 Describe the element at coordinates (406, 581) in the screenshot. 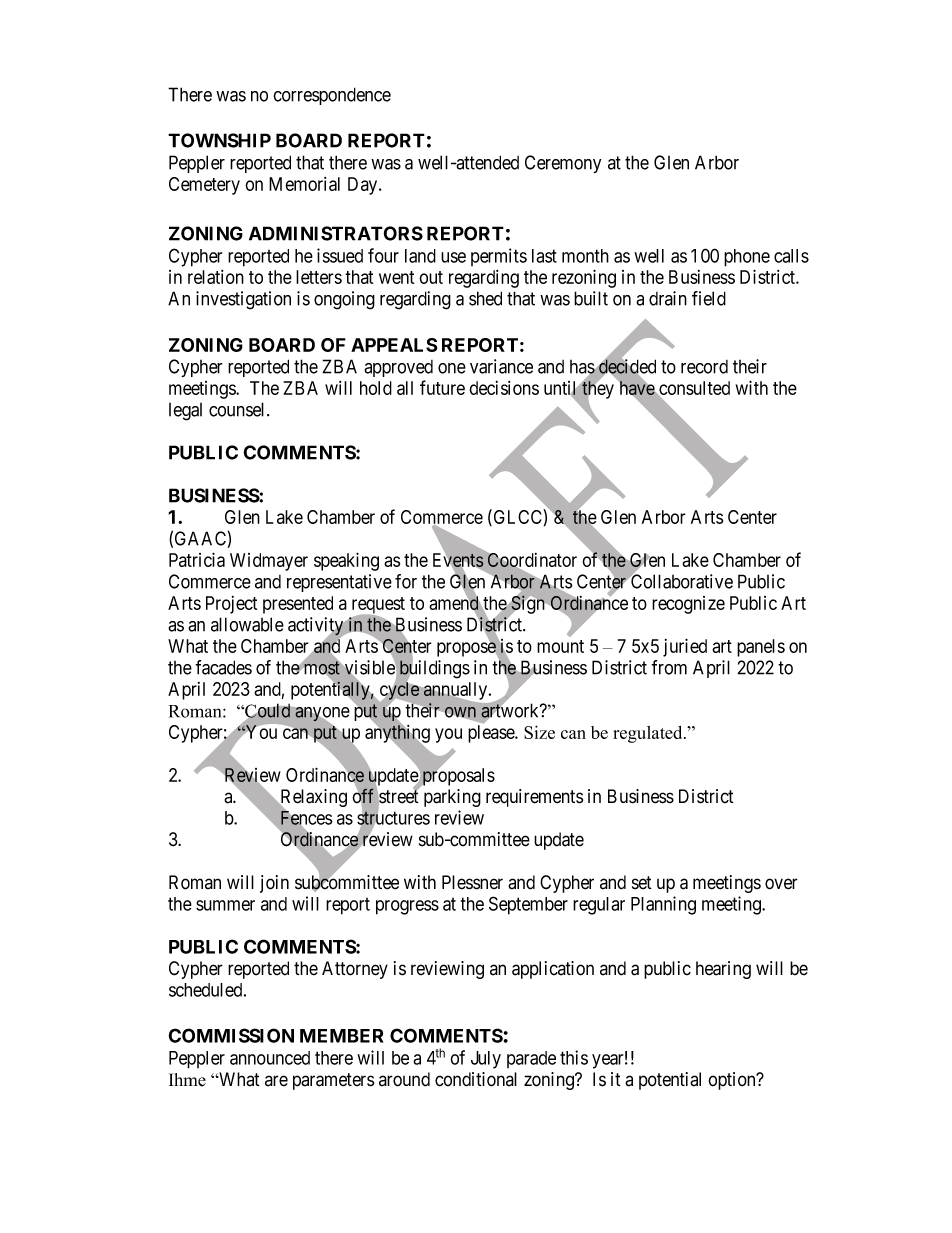

I see `for` at that location.
